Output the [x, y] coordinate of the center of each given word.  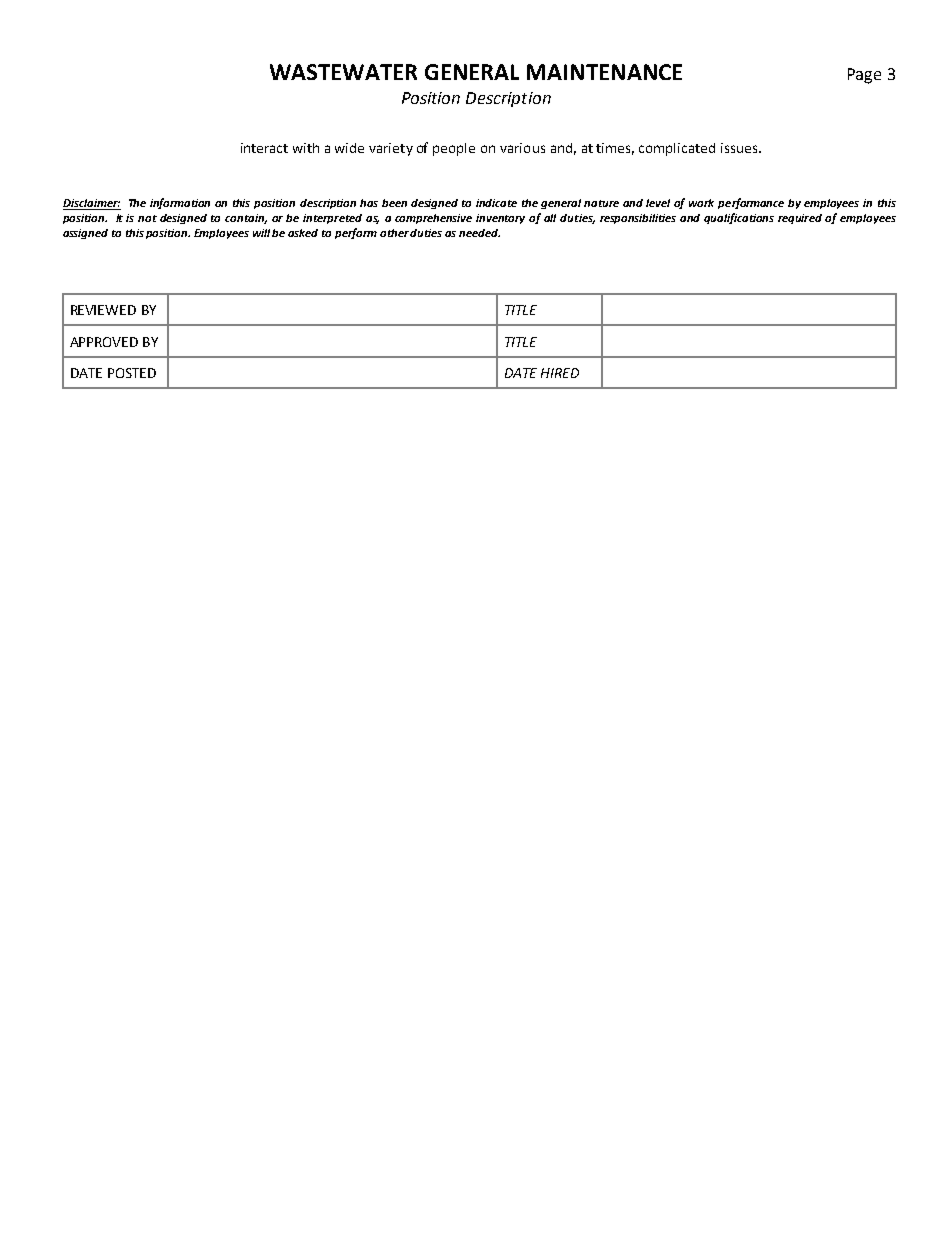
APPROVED [104, 342]
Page [864, 76]
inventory [500, 219]
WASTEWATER [343, 72]
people [454, 149]
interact [264, 148]
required [800, 219]
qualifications [739, 218]
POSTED [132, 373]
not [147, 218]
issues [740, 148]
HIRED [560, 373]
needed [479, 233]
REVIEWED [103, 310]
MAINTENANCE [604, 72]
